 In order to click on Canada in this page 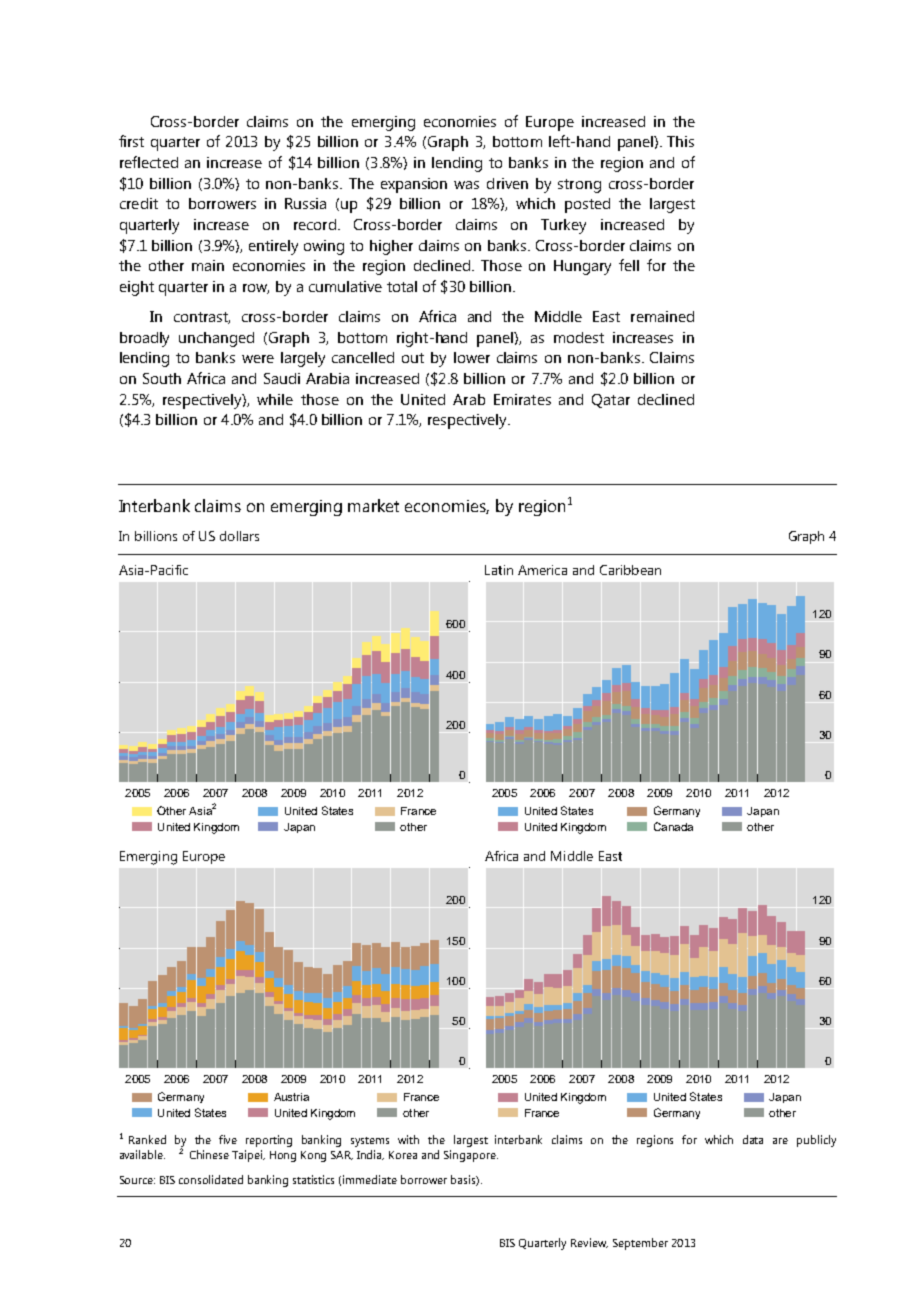, I will do `click(673, 826)`.
